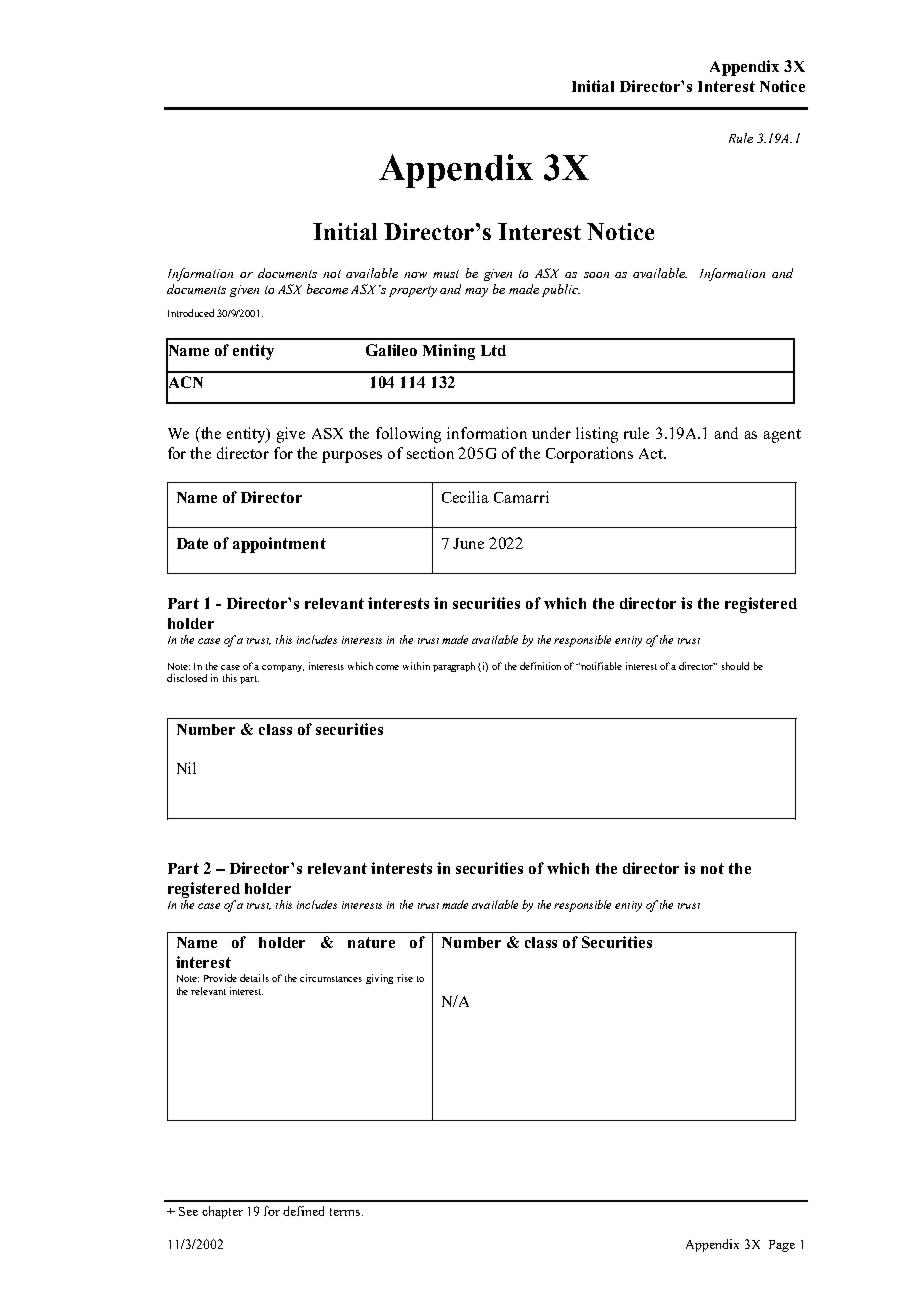  Describe the element at coordinates (476, 292) in the page. I see `may` at that location.
